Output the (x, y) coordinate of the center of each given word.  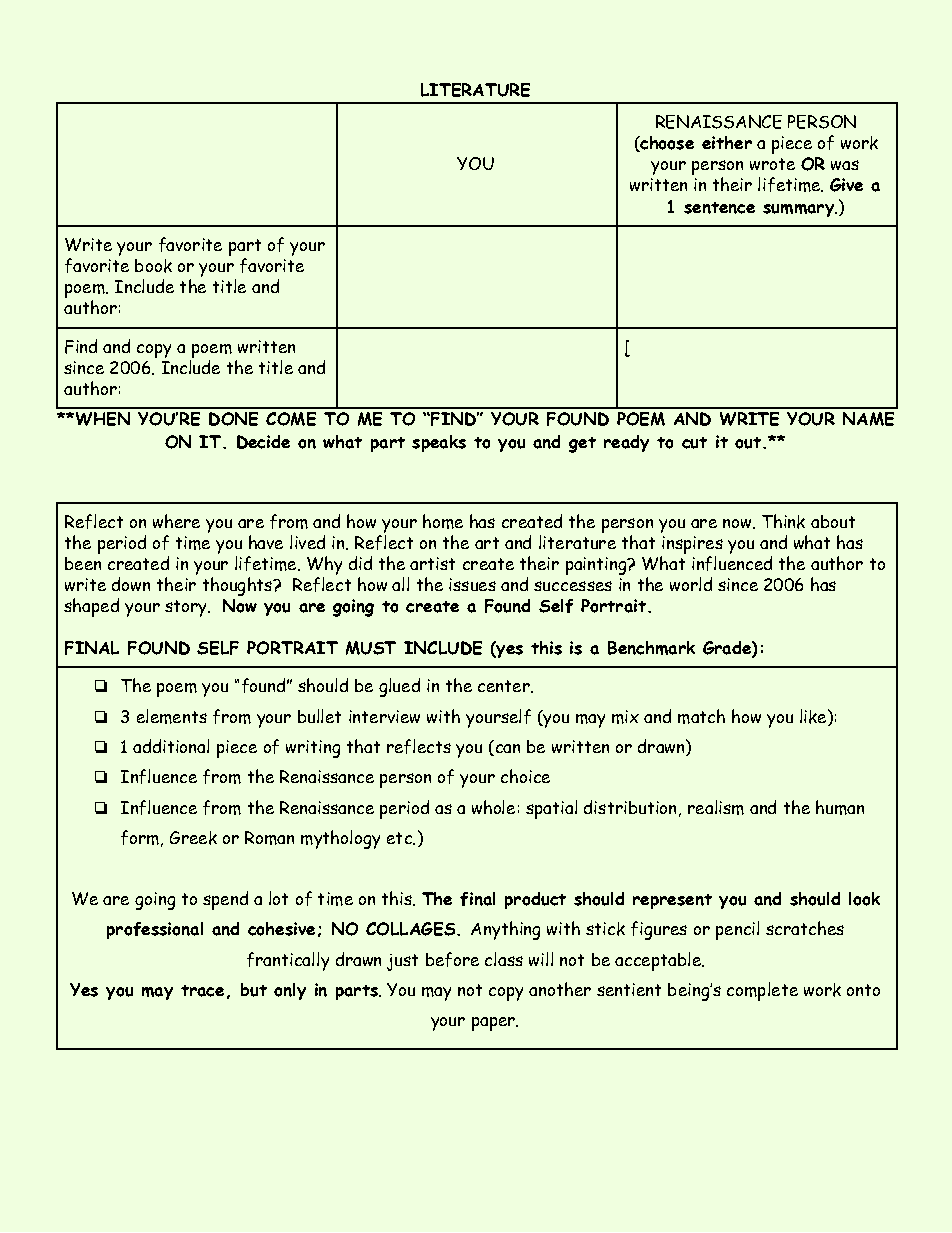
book (153, 266)
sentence (719, 208)
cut (694, 443)
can (506, 750)
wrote (772, 164)
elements (172, 716)
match (701, 716)
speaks (439, 443)
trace (202, 991)
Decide (263, 442)
